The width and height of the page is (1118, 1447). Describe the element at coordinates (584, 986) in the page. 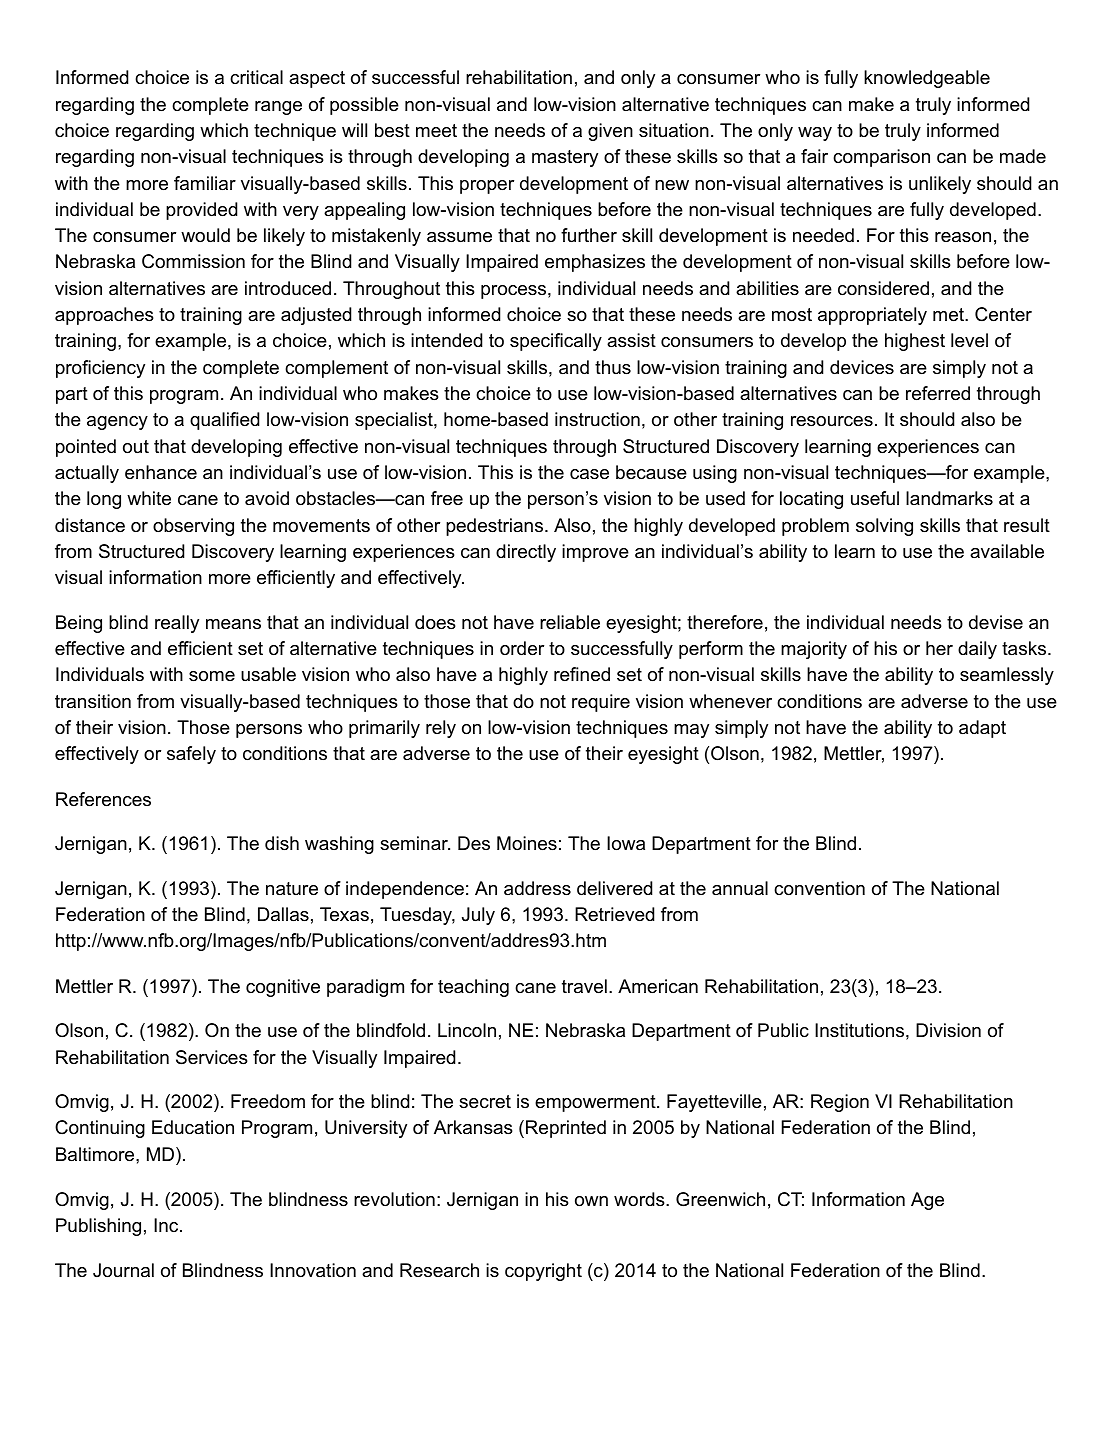

I see `travel` at that location.
